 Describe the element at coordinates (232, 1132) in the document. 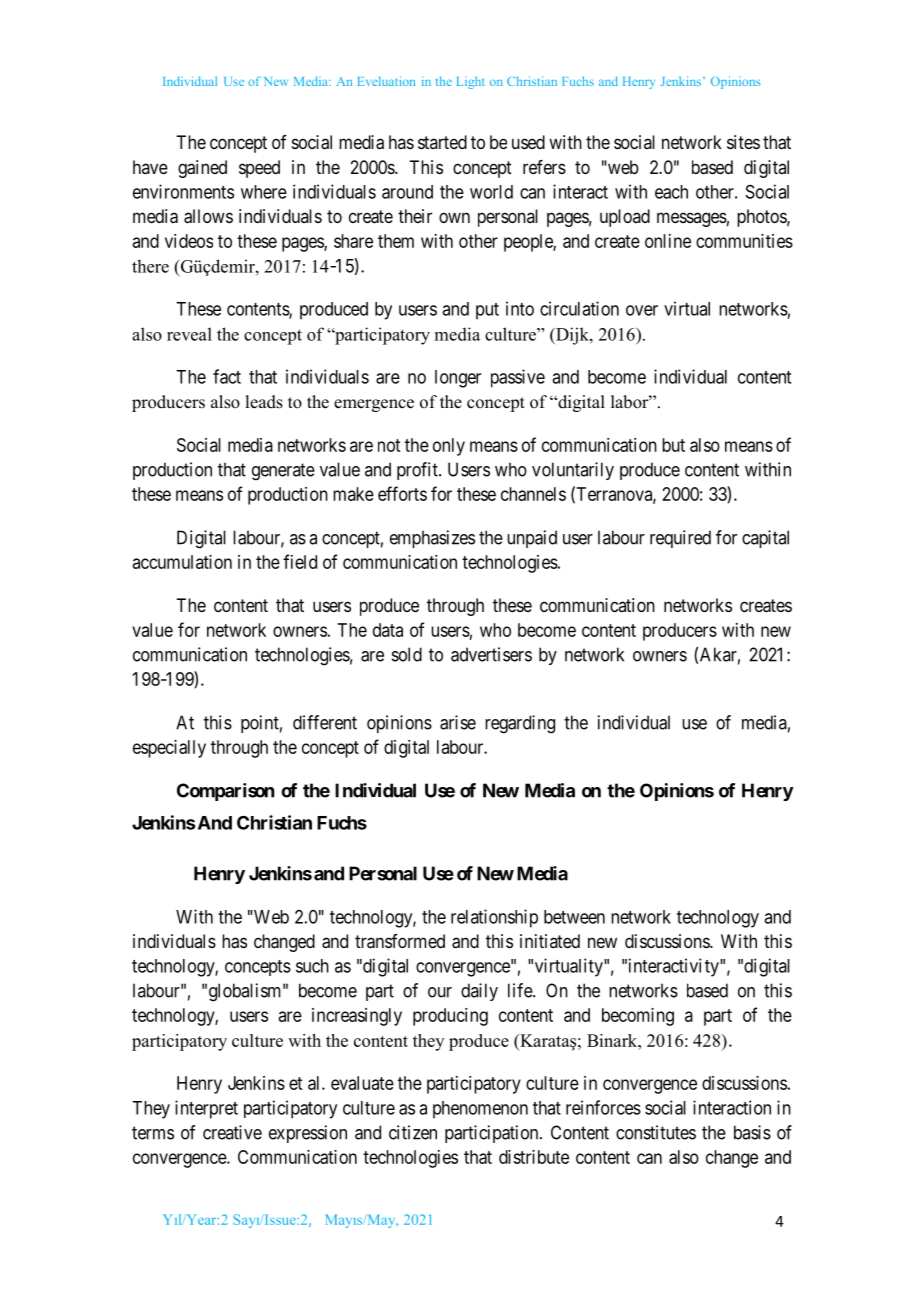

I see `creative` at that location.
